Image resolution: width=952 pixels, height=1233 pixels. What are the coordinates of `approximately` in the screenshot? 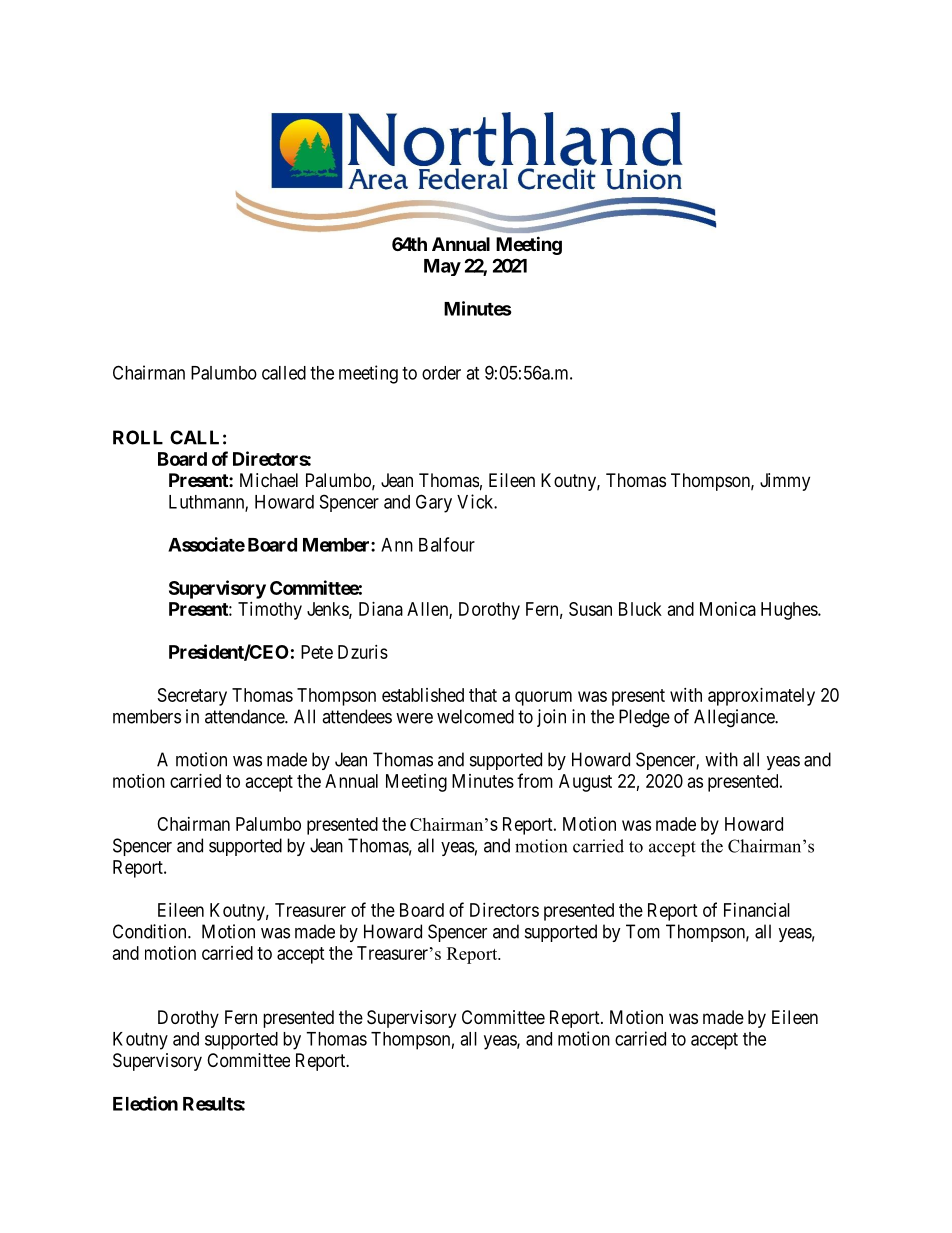 It's located at (761, 697).
